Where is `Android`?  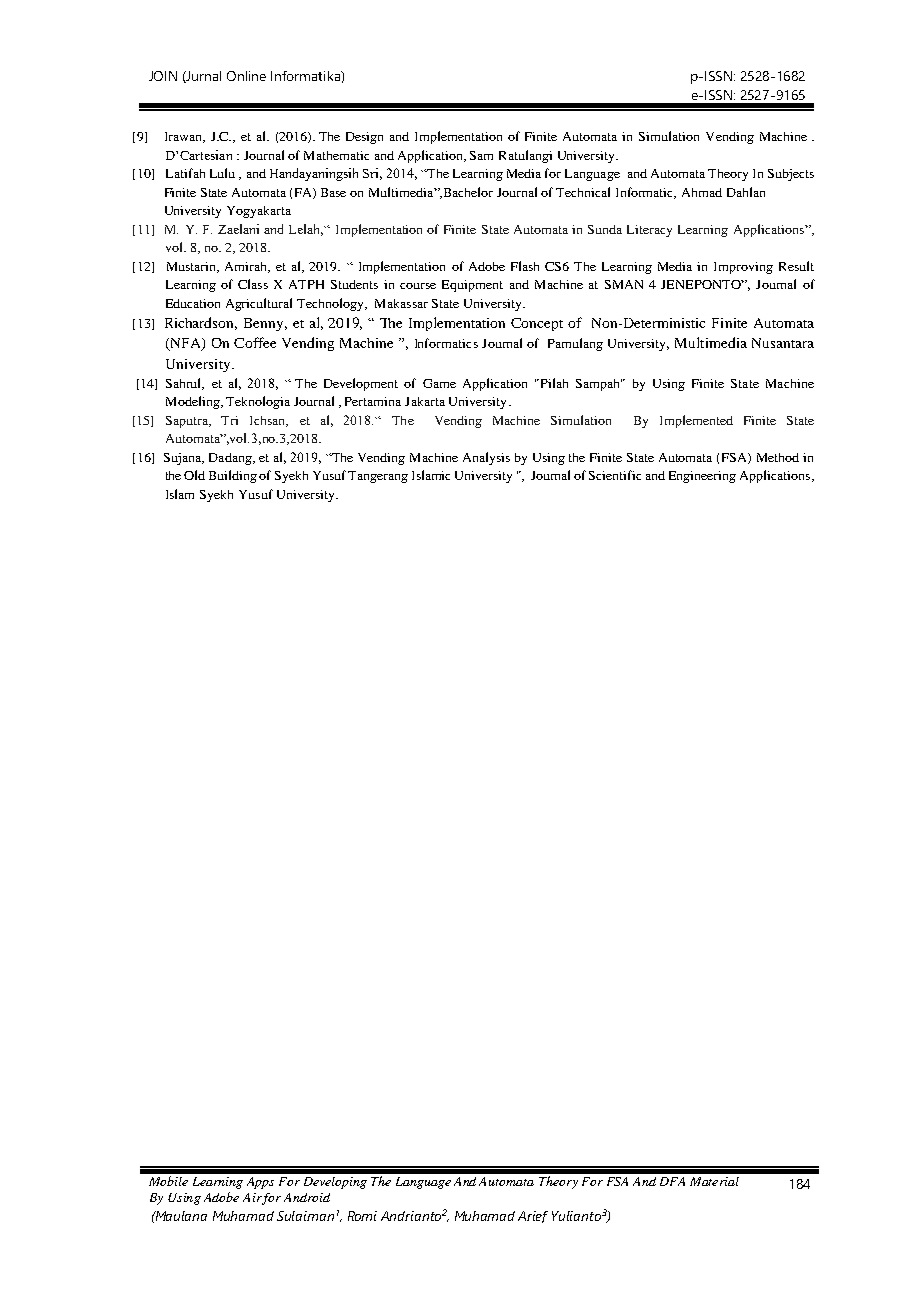
Android is located at coordinates (307, 1197).
